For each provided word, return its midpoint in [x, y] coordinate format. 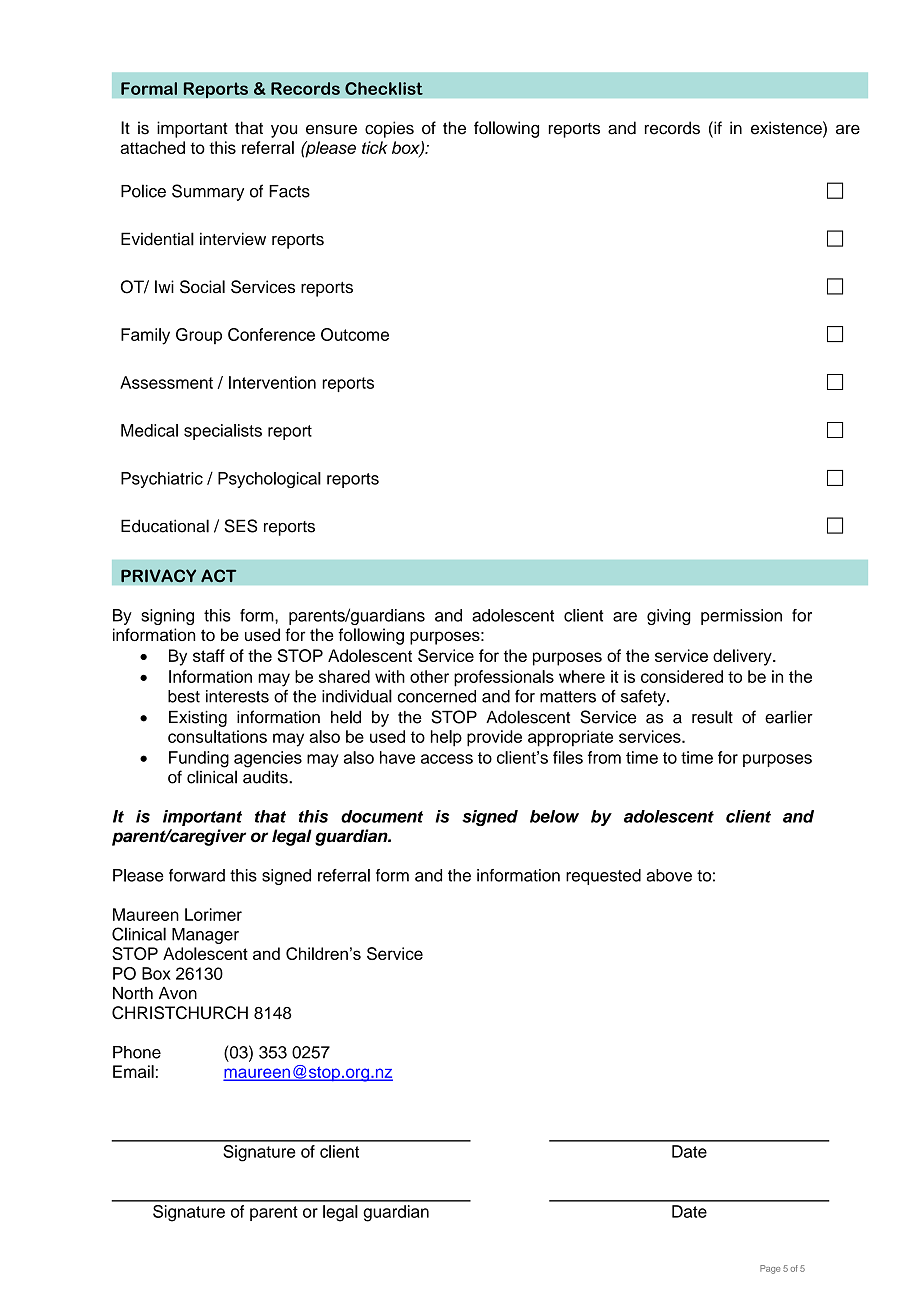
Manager [205, 936]
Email [133, 1071]
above [669, 875]
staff [209, 655]
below [554, 816]
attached [152, 147]
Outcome [355, 334]
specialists [223, 432]
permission [741, 617]
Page [770, 1269]
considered [682, 676]
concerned [436, 696]
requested [603, 877]
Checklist [384, 88]
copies [389, 129]
